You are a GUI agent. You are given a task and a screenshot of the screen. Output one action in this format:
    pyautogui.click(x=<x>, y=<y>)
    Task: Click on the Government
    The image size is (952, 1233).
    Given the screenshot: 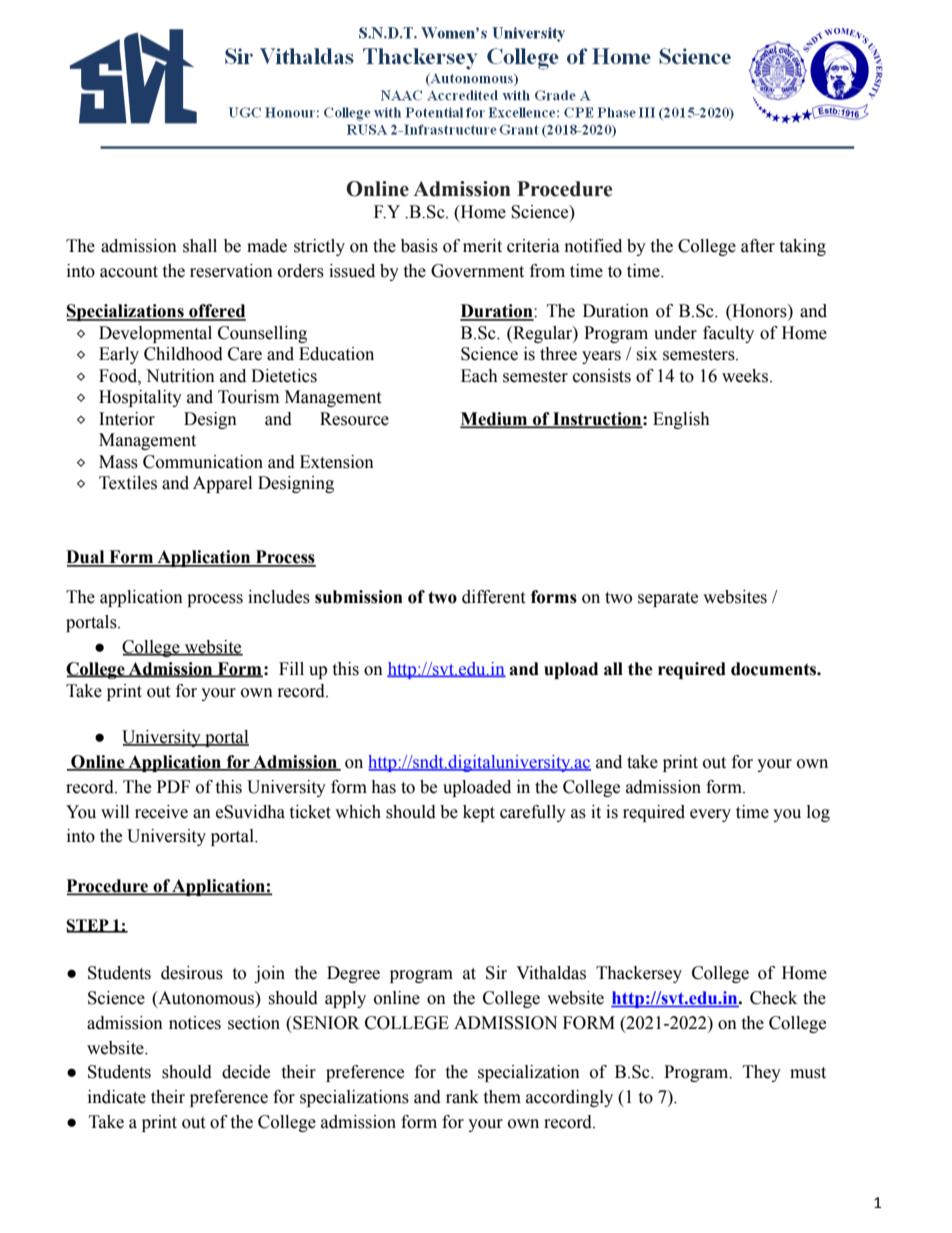 What is the action you would take?
    pyautogui.click(x=477, y=271)
